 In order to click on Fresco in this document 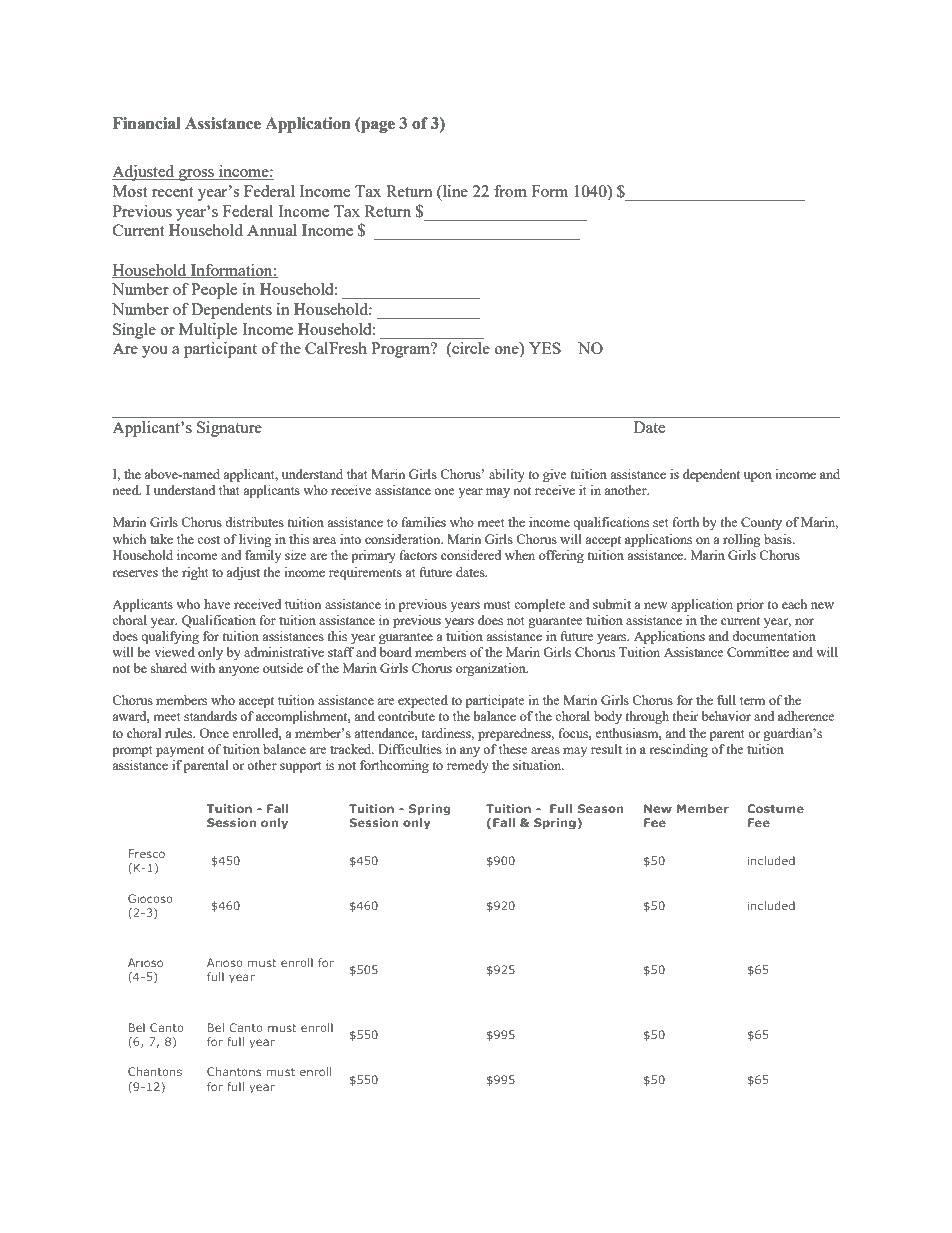, I will do `click(147, 853)`.
